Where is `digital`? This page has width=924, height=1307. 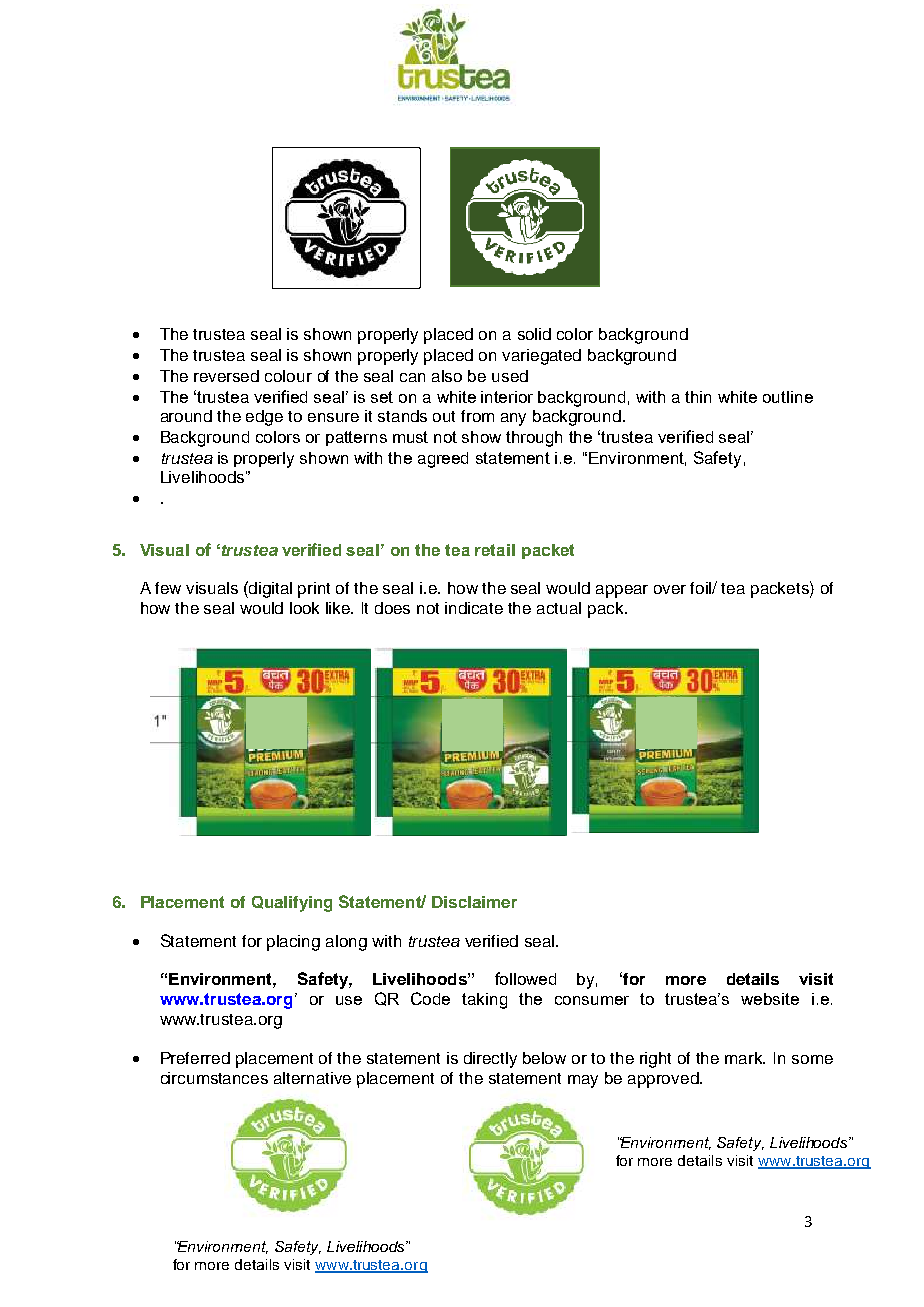
digital is located at coordinates (269, 589).
